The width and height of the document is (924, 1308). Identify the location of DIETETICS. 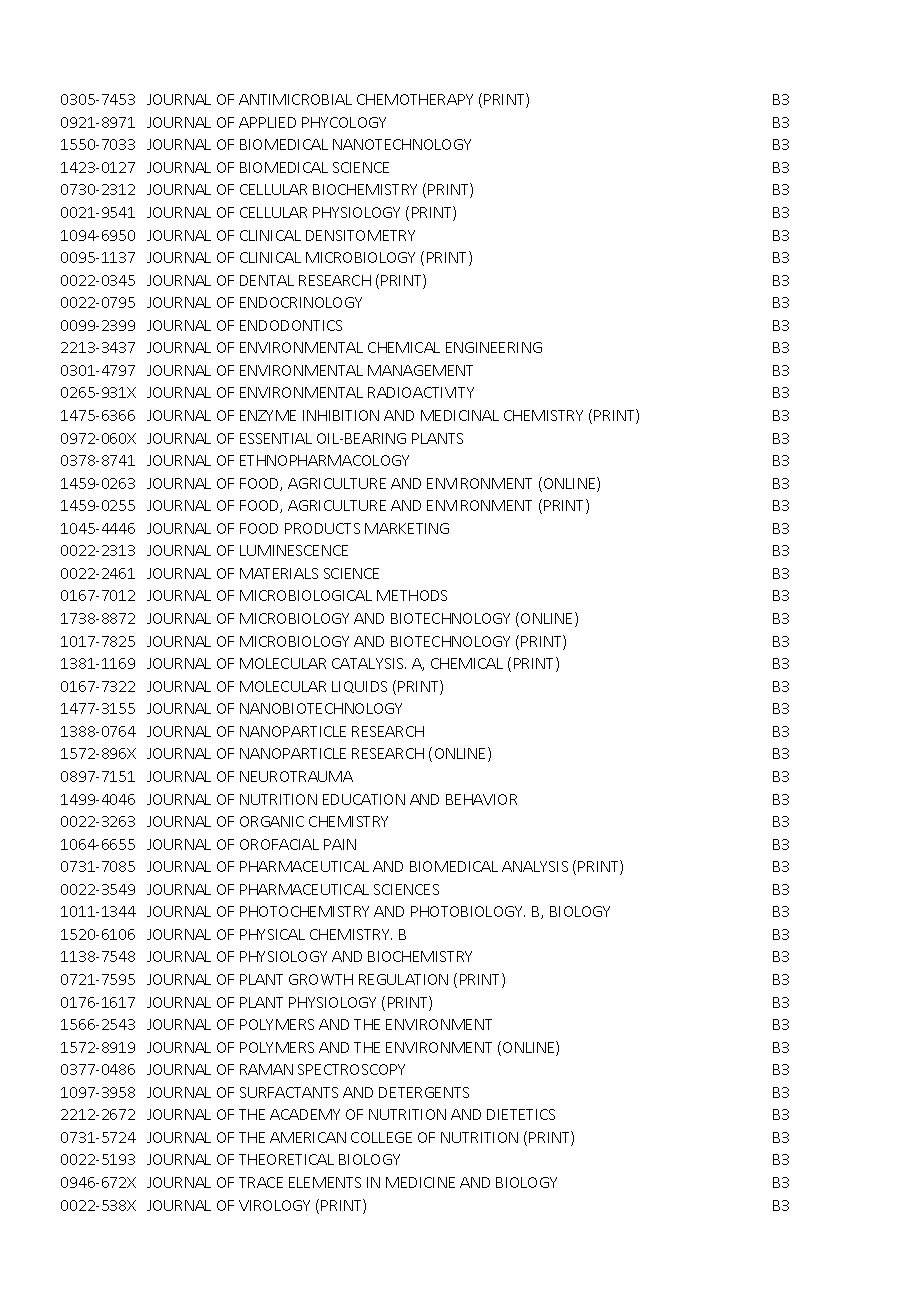
(521, 1114).
